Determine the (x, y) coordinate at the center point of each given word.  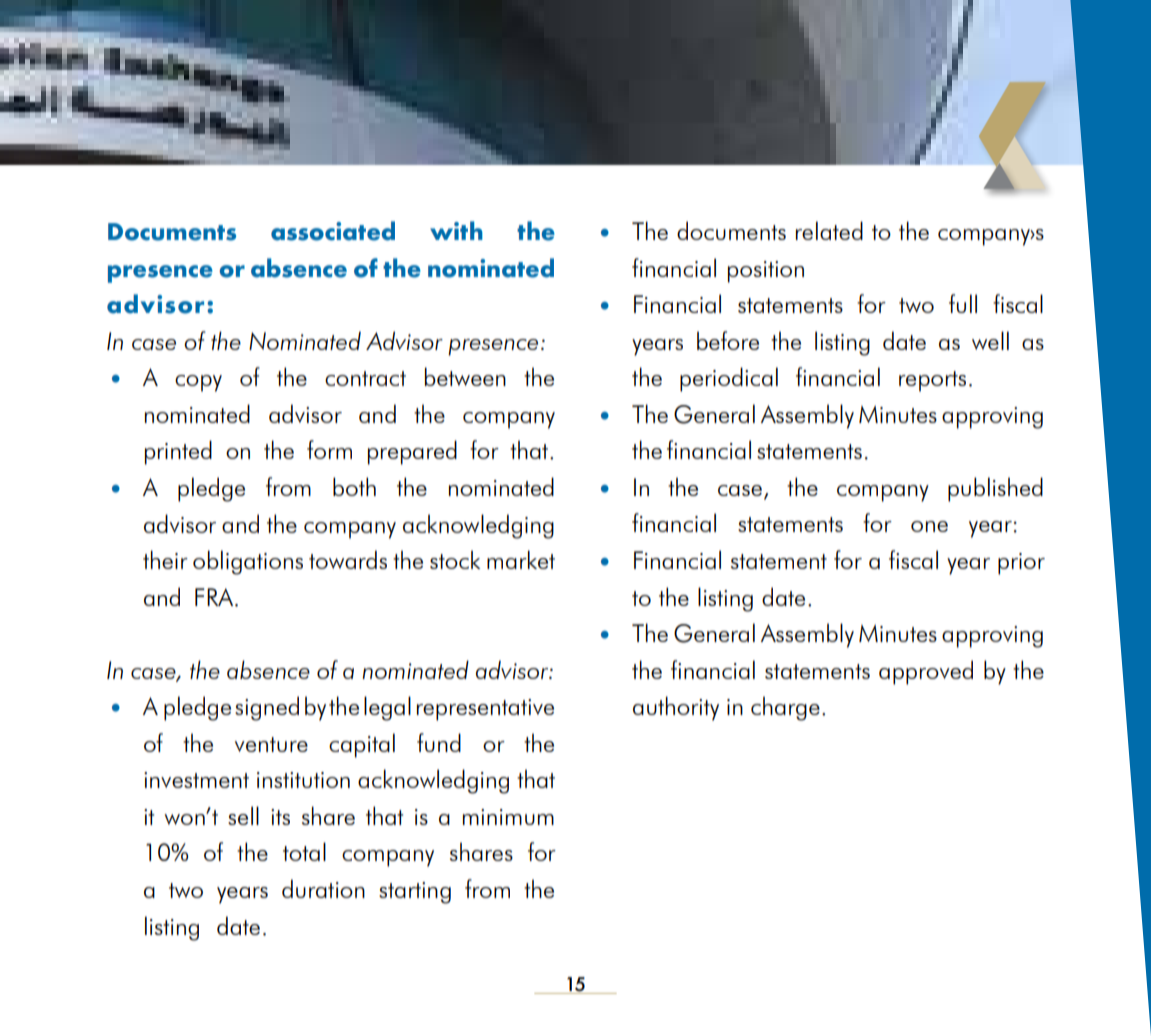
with (456, 230)
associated (333, 231)
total (304, 851)
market (521, 559)
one (929, 526)
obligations (248, 562)
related (829, 230)
